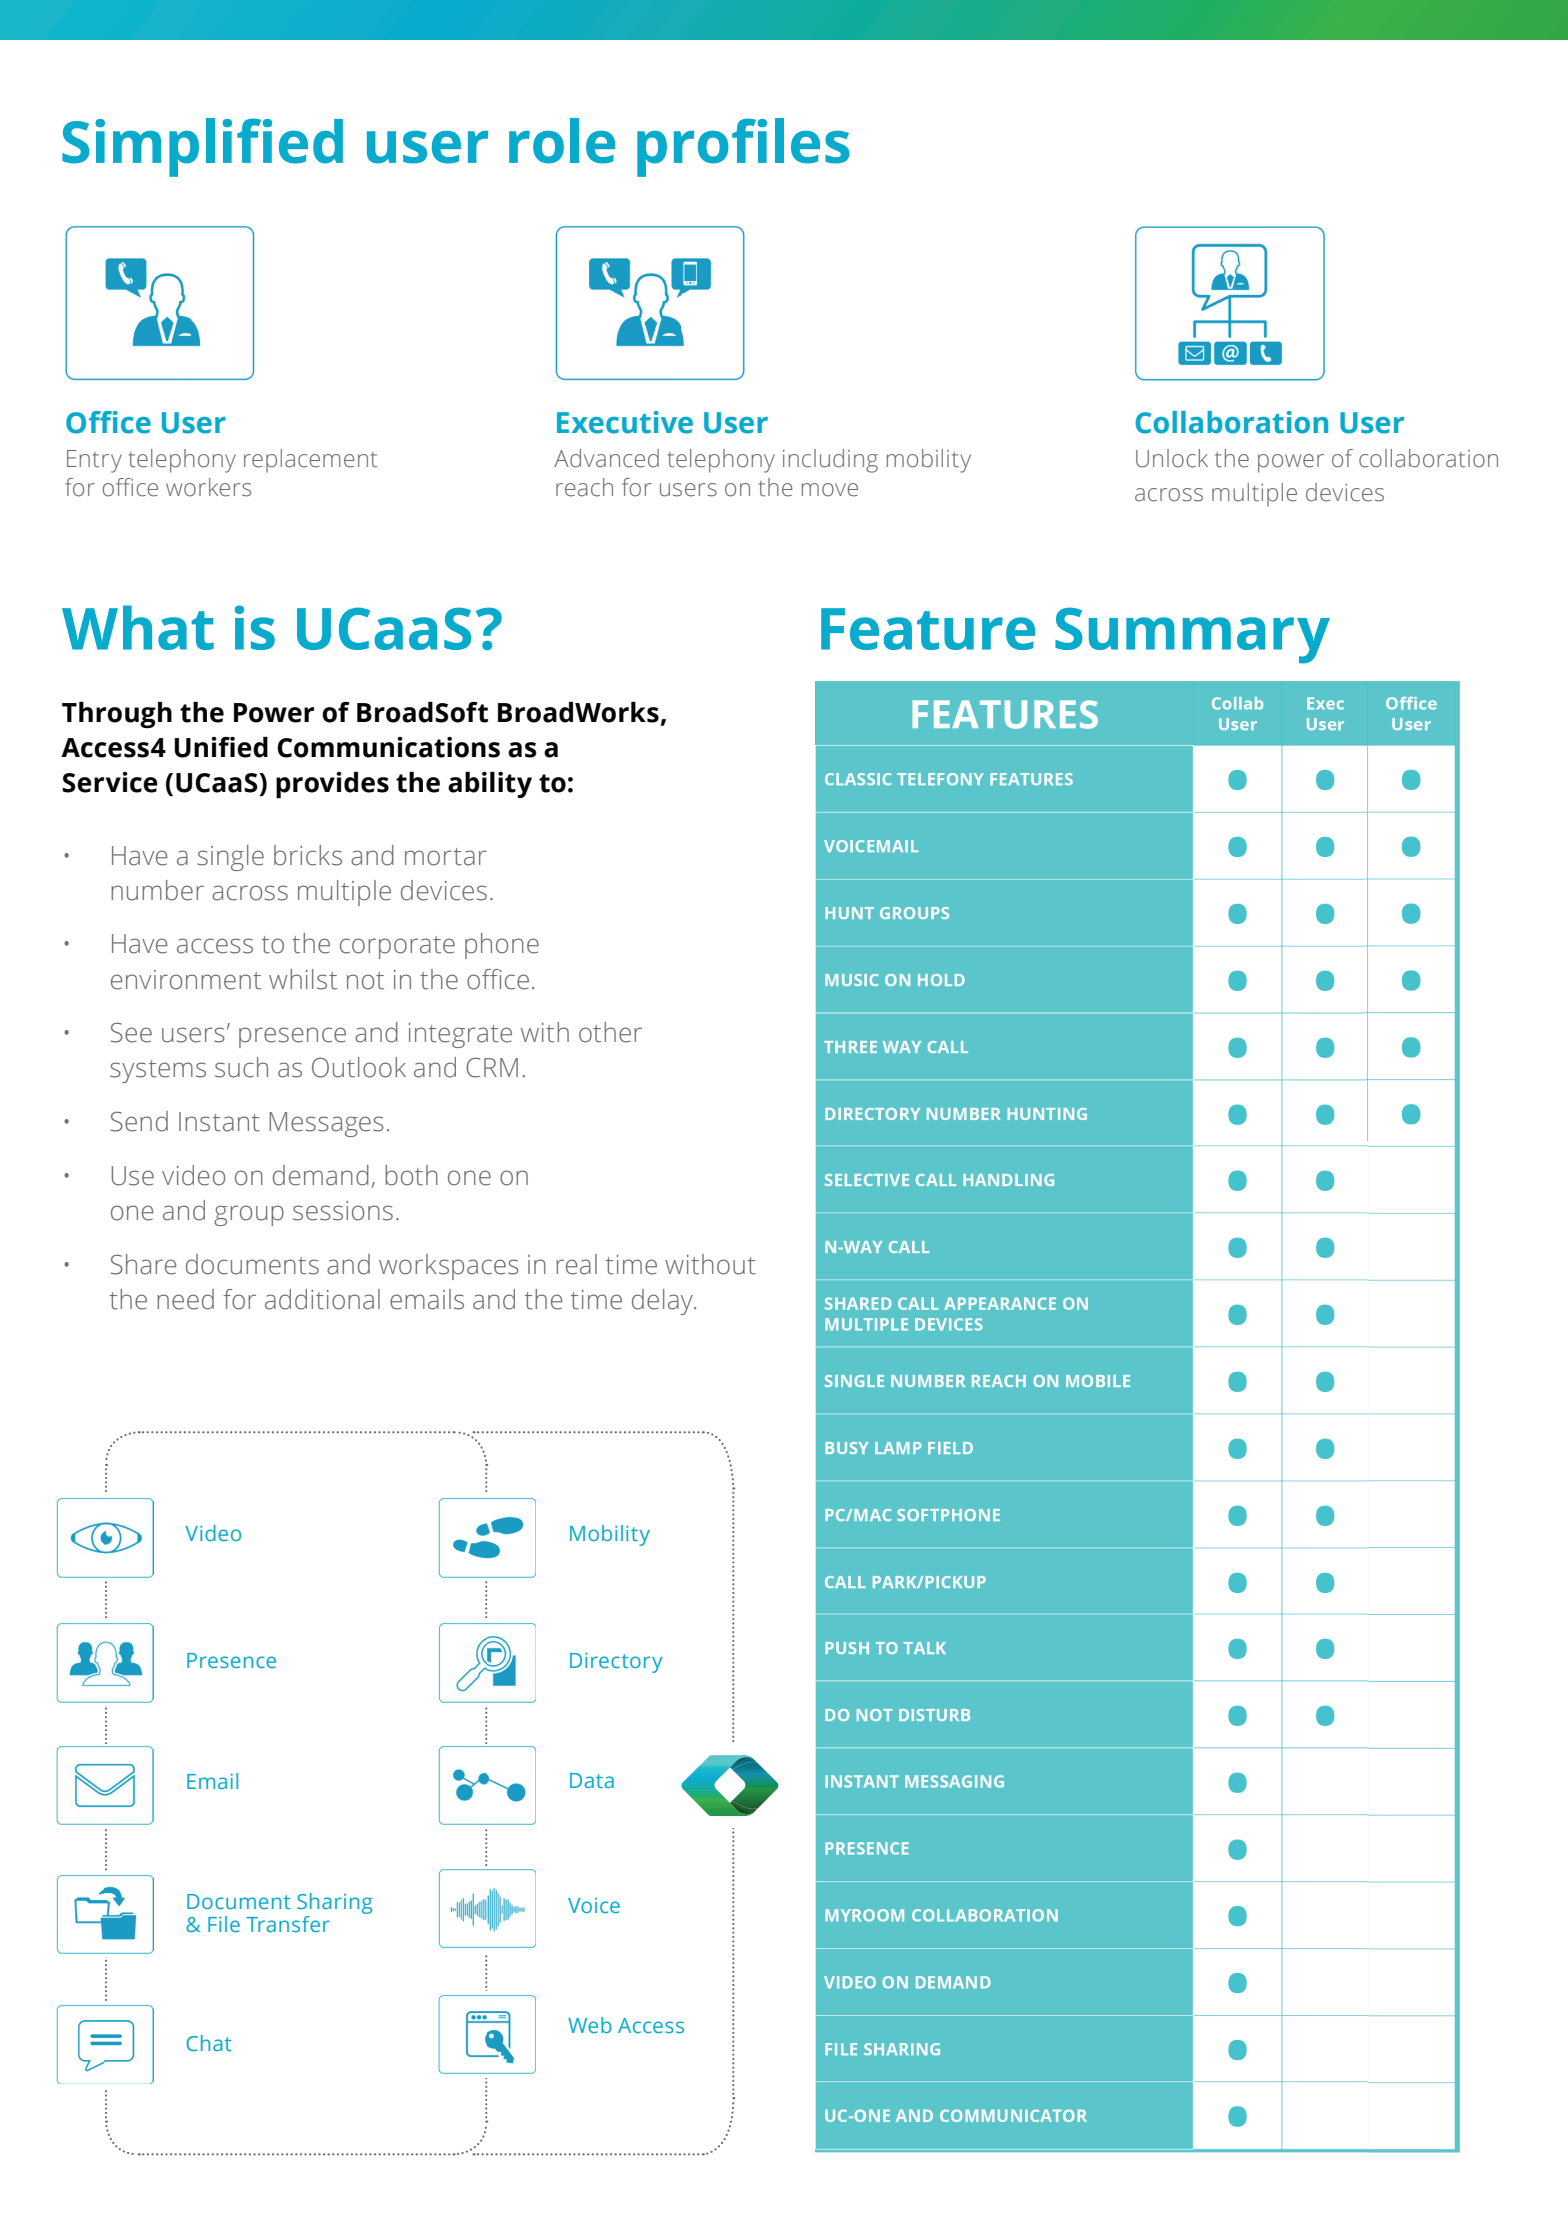  Describe the element at coordinates (812, 141) in the screenshot. I see `les` at that location.
